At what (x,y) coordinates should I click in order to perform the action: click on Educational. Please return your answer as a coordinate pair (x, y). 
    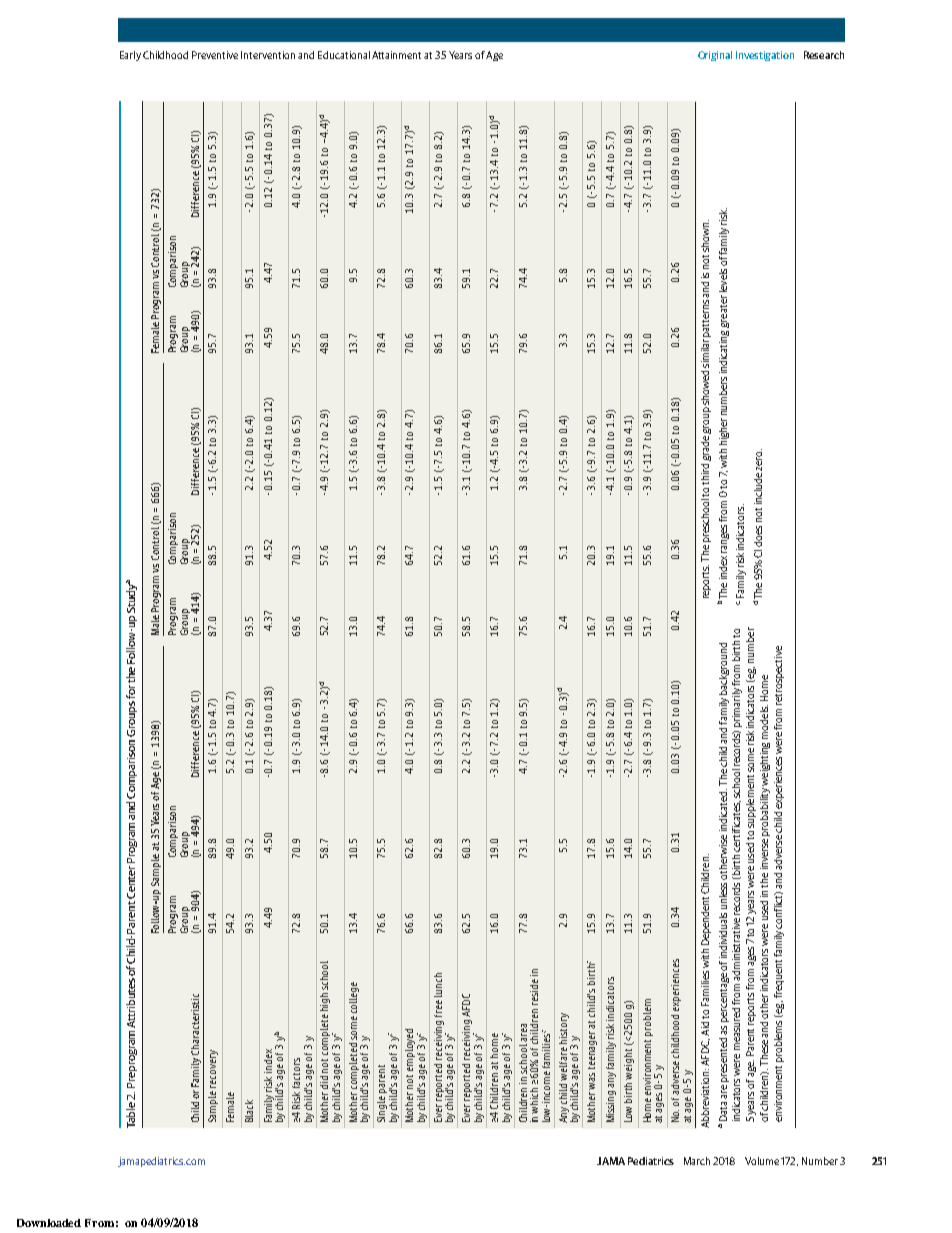
    Looking at the image, I should click on (344, 55).
